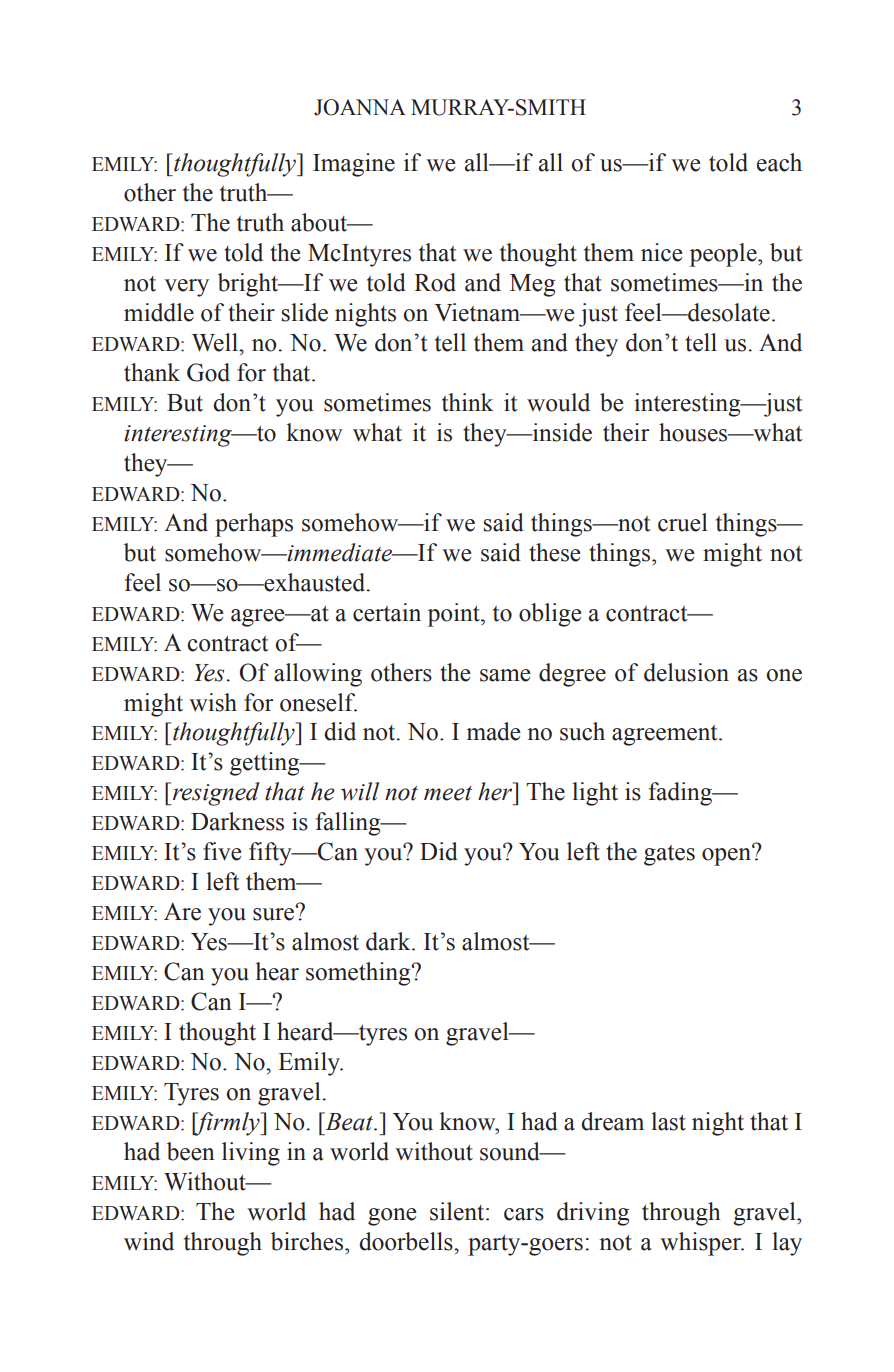 The height and width of the screenshot is (1372, 894). Describe the element at coordinates (683, 522) in the screenshot. I see `cruel` at that location.
